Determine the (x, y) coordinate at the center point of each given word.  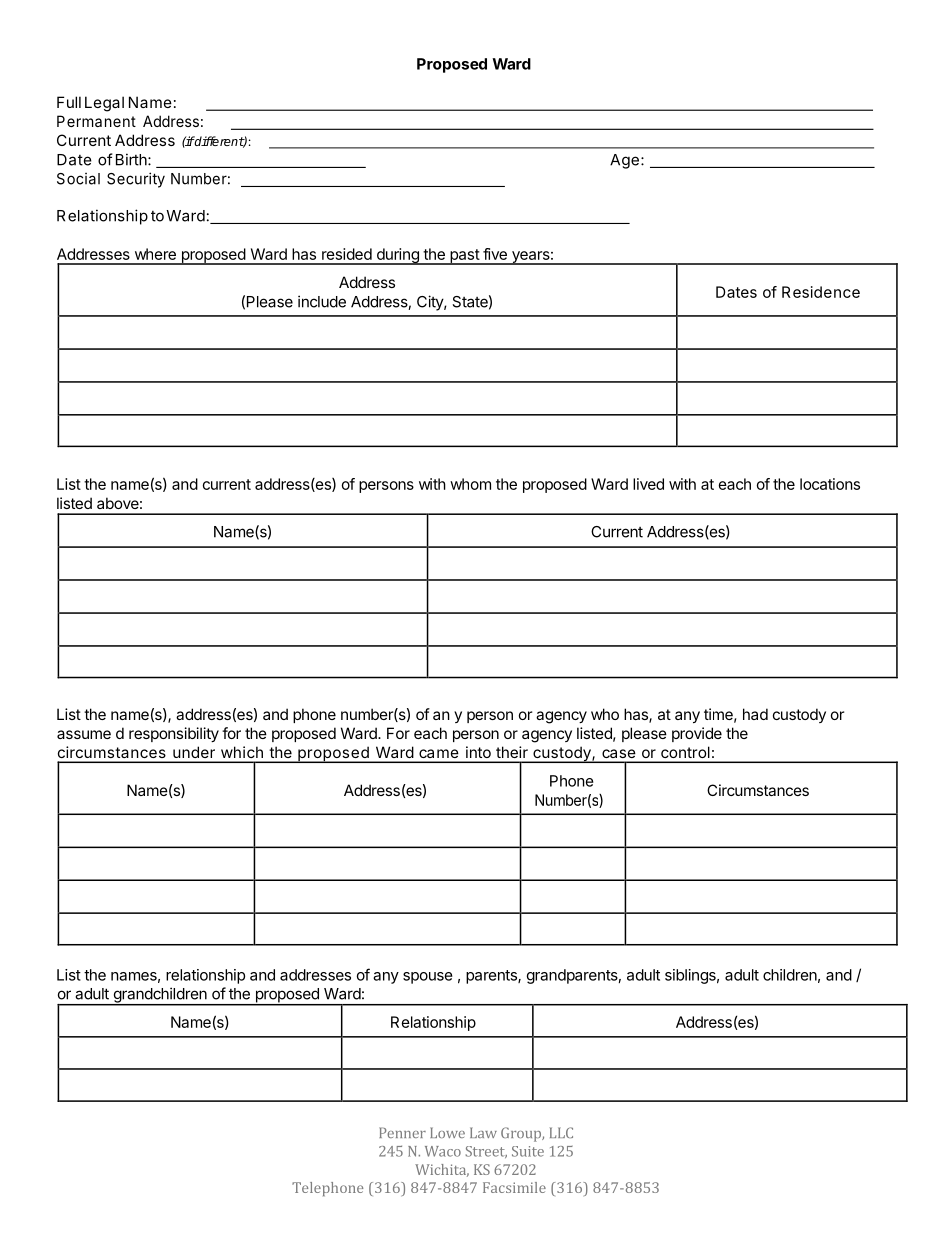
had (755, 714)
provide (697, 734)
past (464, 257)
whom (470, 484)
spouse (428, 978)
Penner (402, 1132)
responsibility (174, 734)
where (155, 254)
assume (84, 734)
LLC (561, 1132)
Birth (132, 159)
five (495, 254)
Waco (443, 1151)
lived (648, 484)
